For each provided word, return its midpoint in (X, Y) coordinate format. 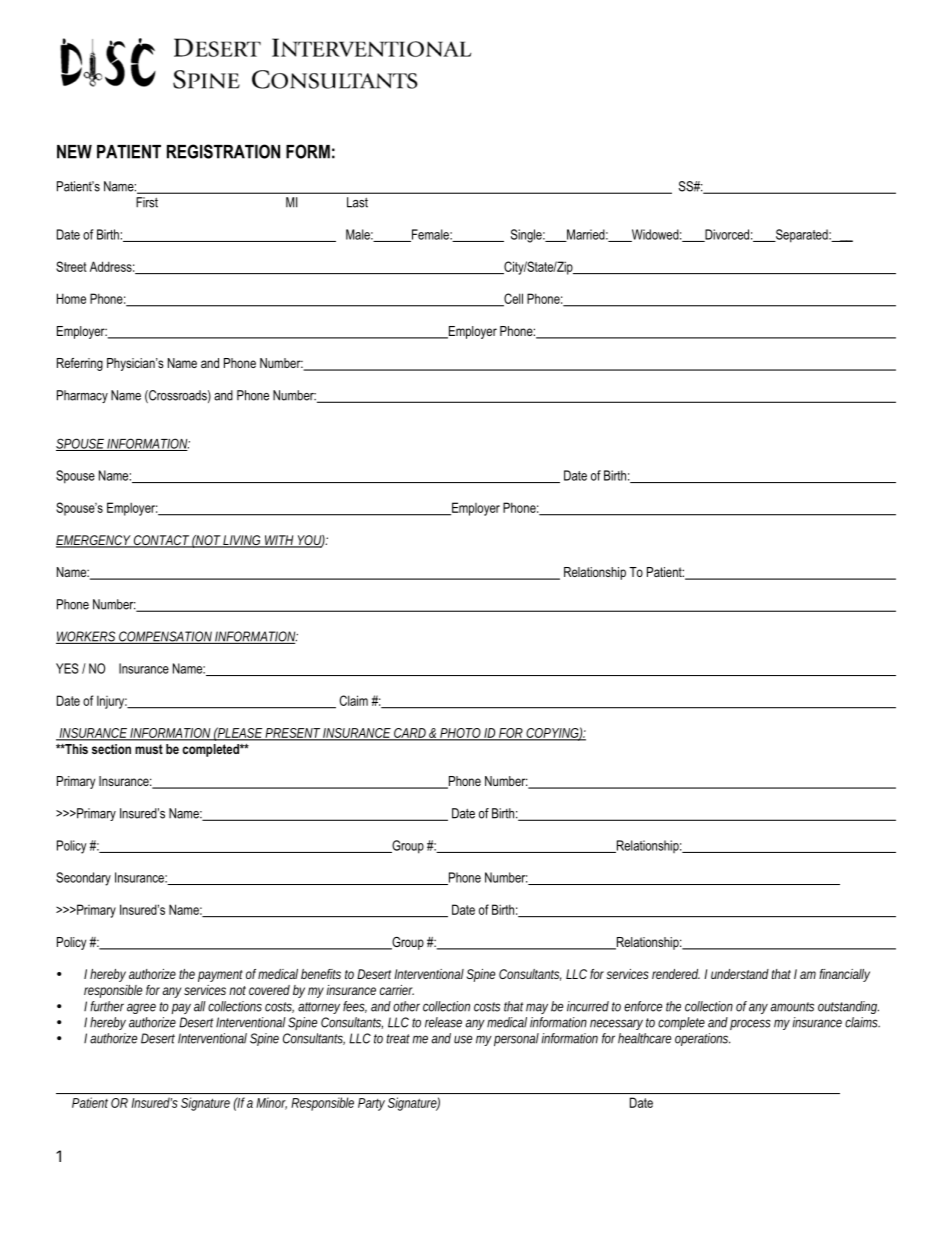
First (147, 202)
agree (141, 1008)
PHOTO (461, 734)
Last (357, 202)
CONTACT (161, 541)
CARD (410, 734)
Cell (512, 299)
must (149, 749)
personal (516, 1039)
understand (740, 974)
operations (702, 1039)
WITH (279, 541)
